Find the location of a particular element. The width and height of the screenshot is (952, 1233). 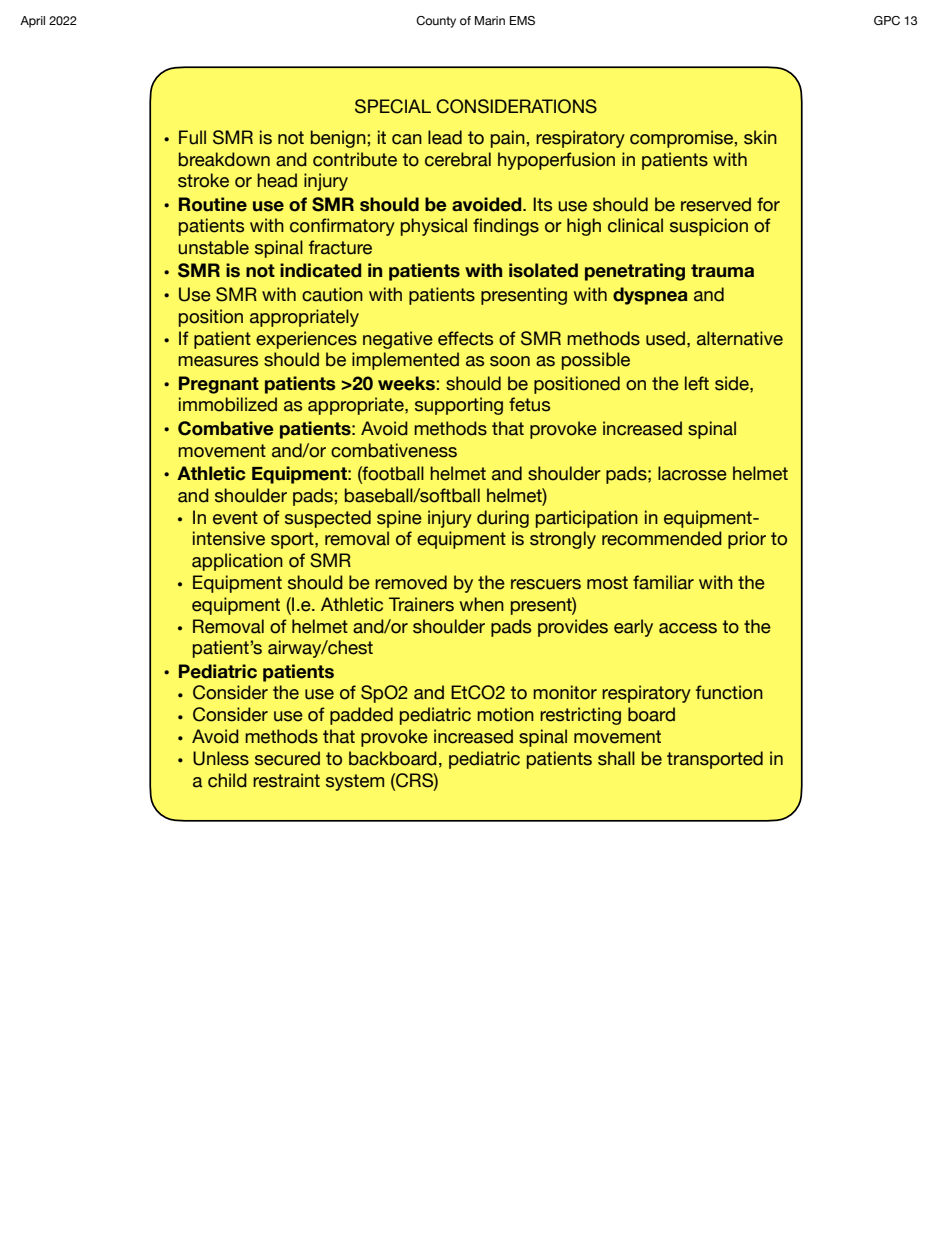

unstable is located at coordinates (213, 247).
